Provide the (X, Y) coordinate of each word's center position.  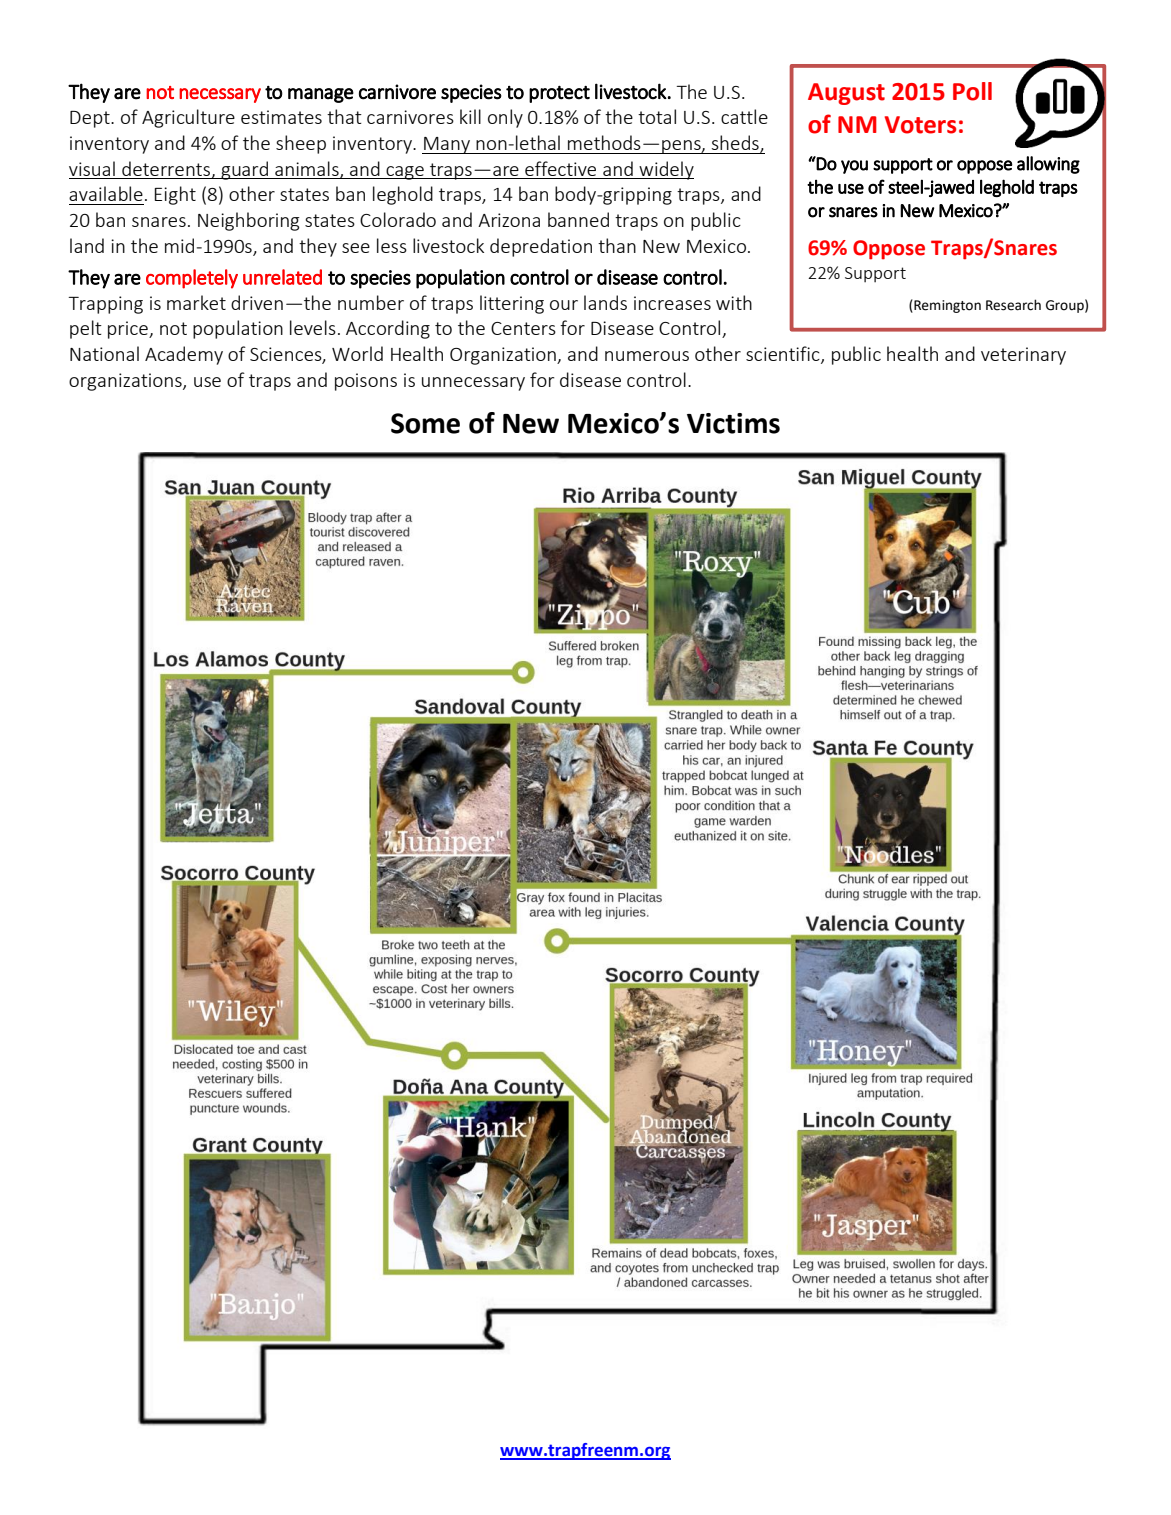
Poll (972, 91)
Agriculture (188, 118)
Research (1013, 305)
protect (559, 94)
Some (425, 423)
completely (192, 279)
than (617, 245)
